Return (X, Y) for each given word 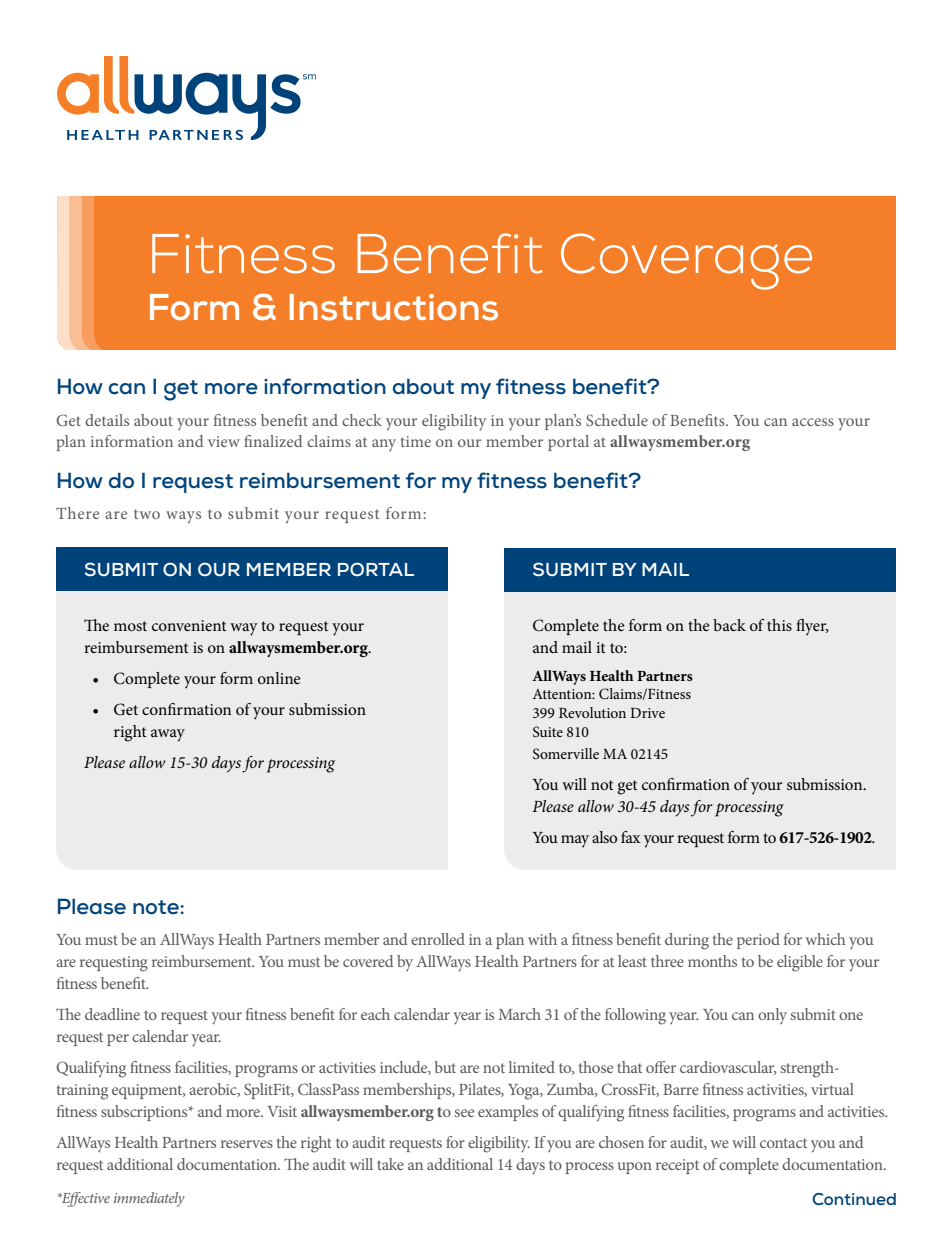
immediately (149, 1199)
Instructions (393, 307)
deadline (112, 1014)
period (758, 941)
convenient (189, 625)
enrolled (438, 939)
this (779, 625)
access (813, 422)
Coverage (686, 261)
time (416, 441)
